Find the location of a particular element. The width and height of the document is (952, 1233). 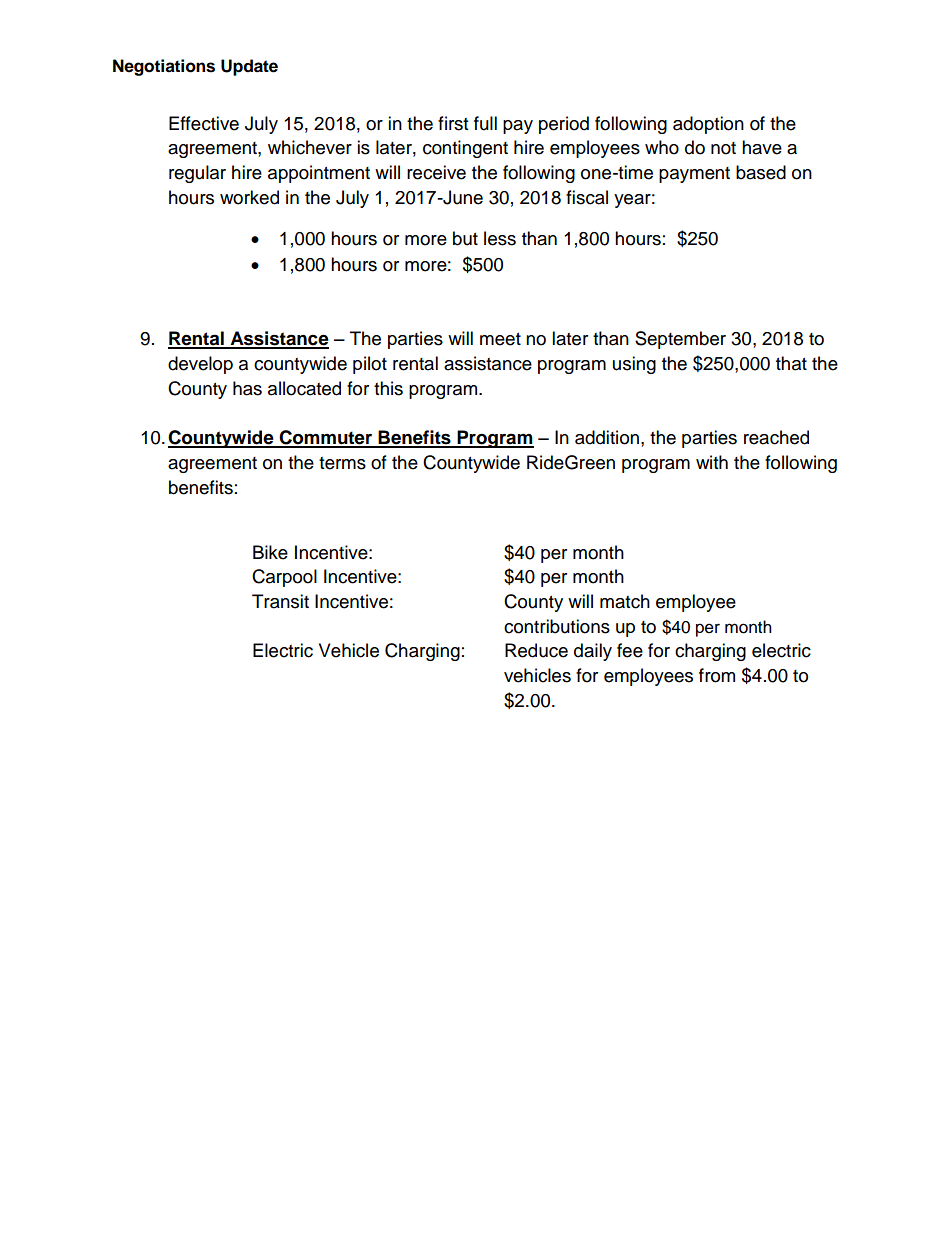

adoption is located at coordinates (708, 125).
